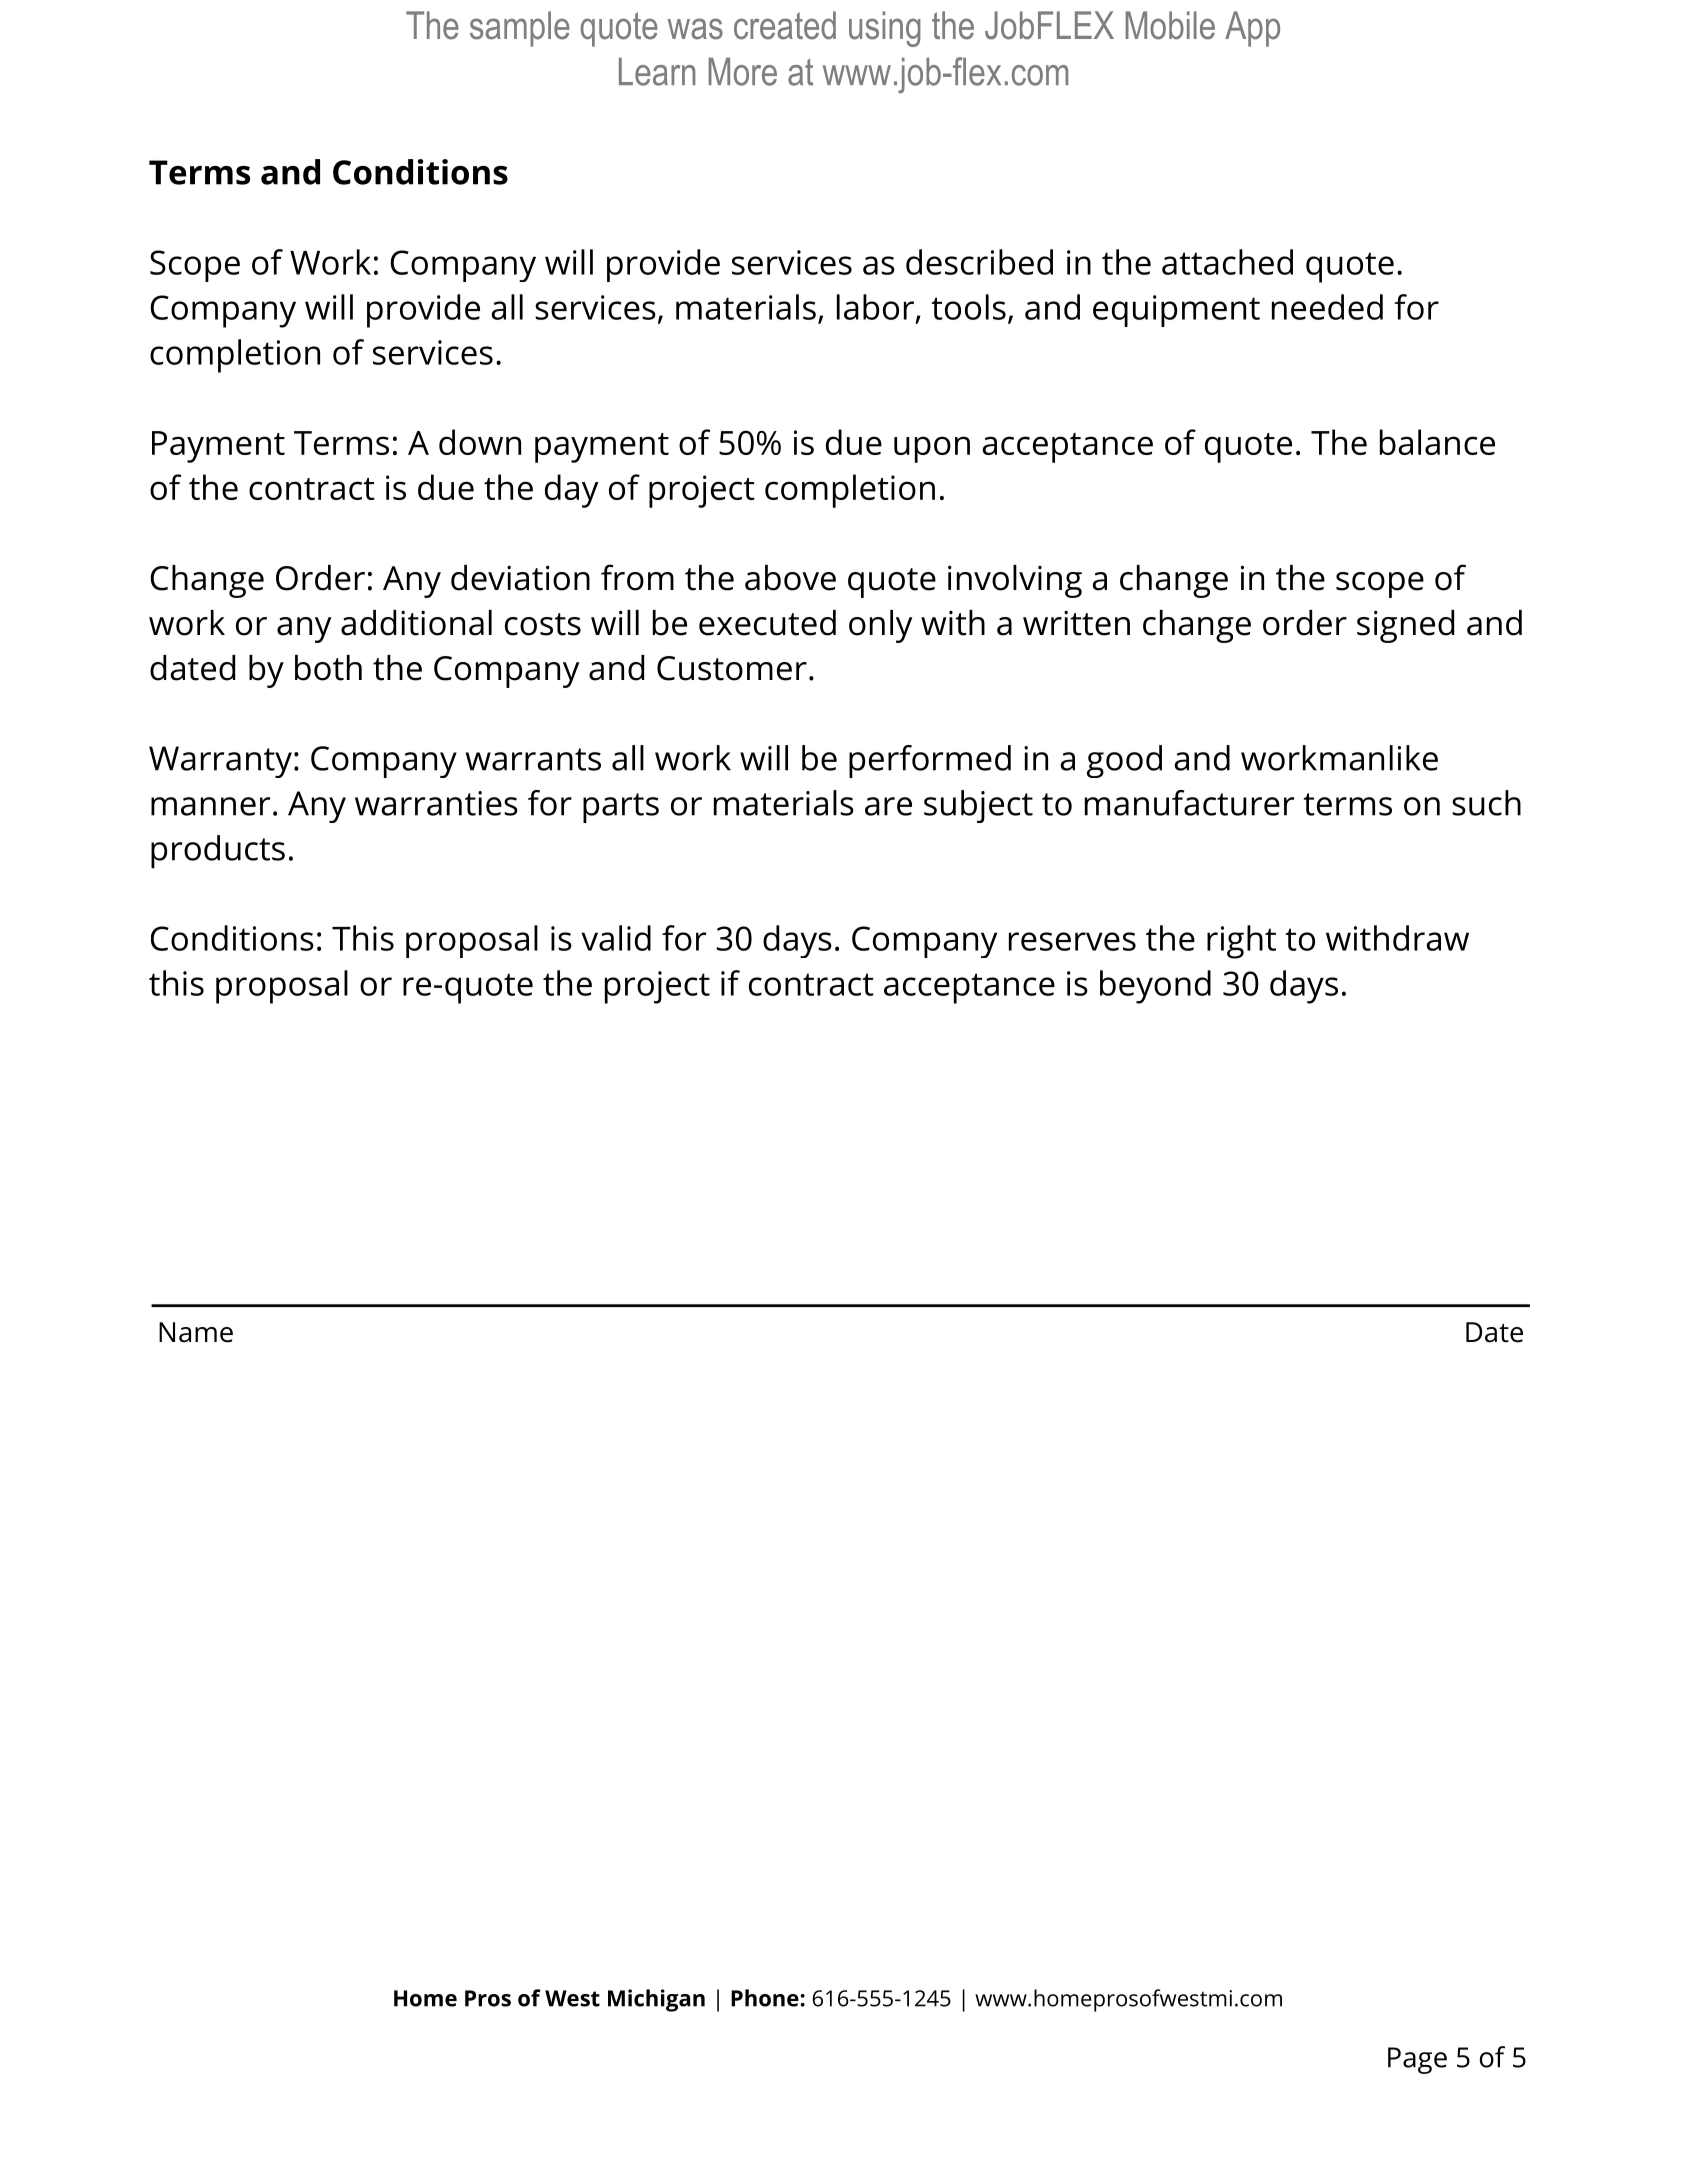  What do you see at coordinates (616, 938) in the screenshot?
I see `valid` at bounding box center [616, 938].
